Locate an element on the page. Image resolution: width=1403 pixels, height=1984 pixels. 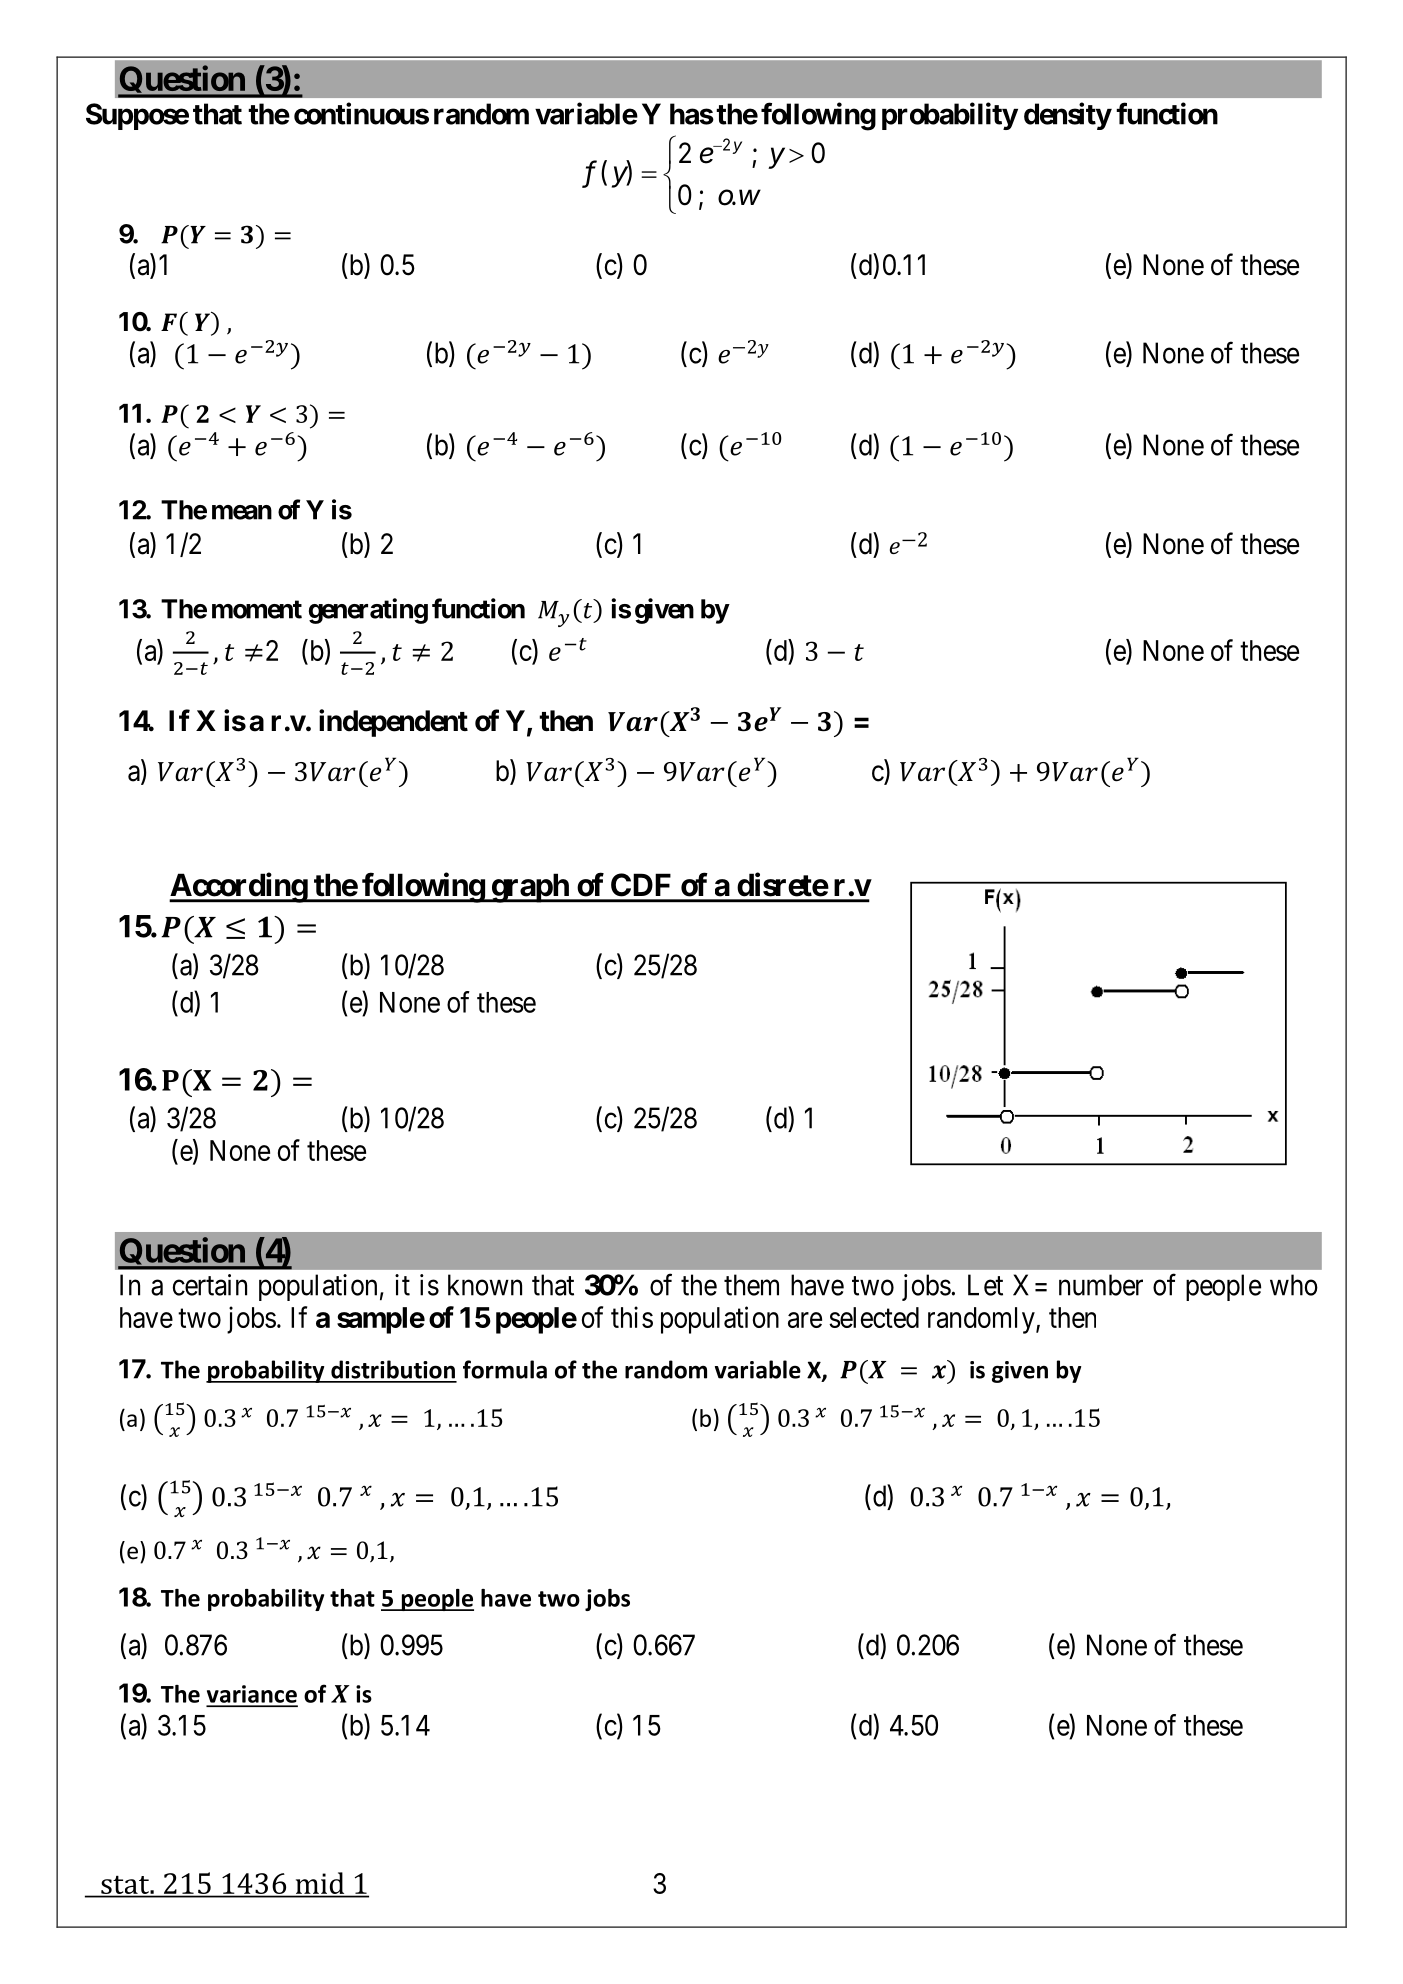
selected is located at coordinates (874, 1317).
